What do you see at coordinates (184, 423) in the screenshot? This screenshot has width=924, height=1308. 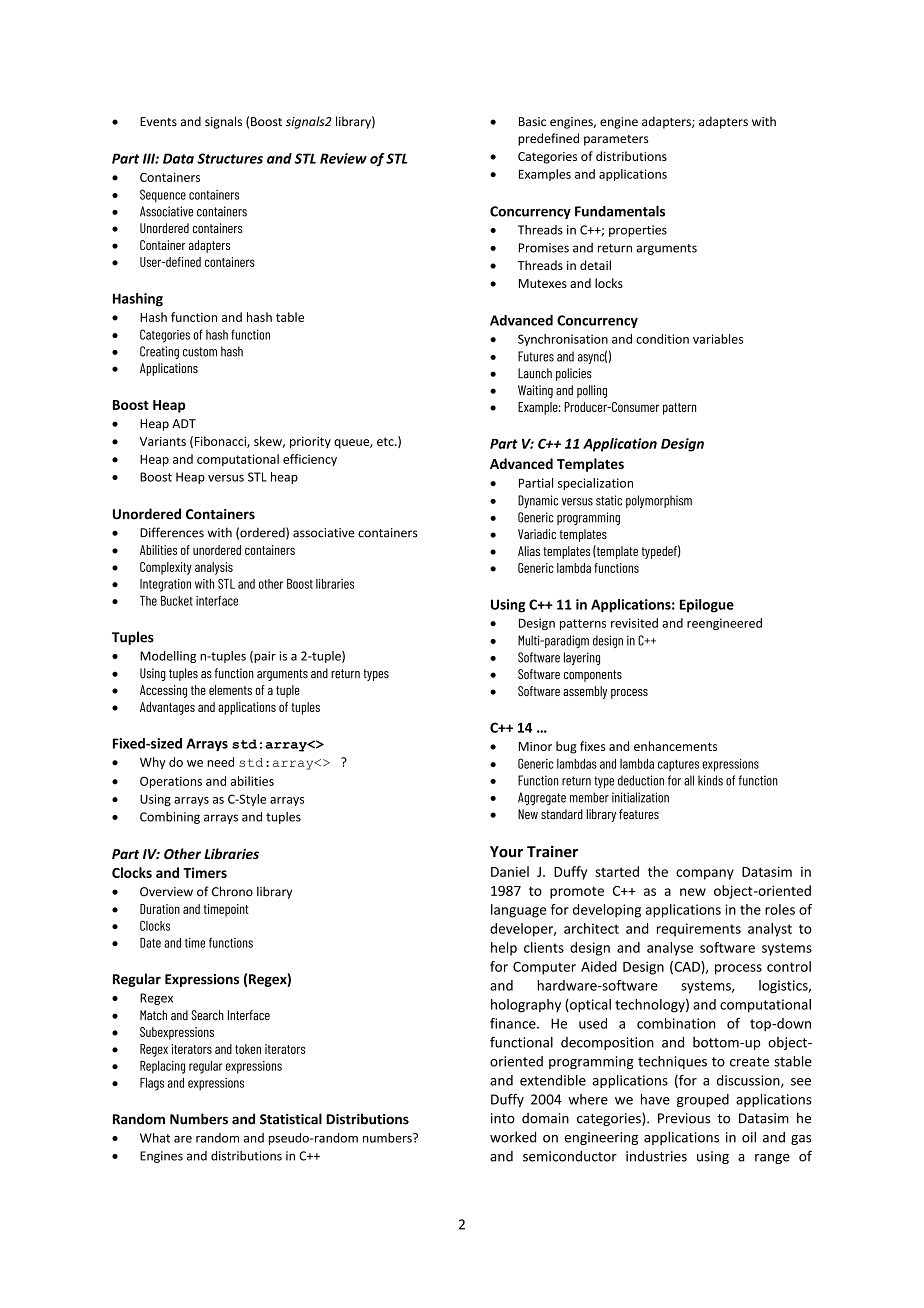 I see `ADT` at bounding box center [184, 423].
